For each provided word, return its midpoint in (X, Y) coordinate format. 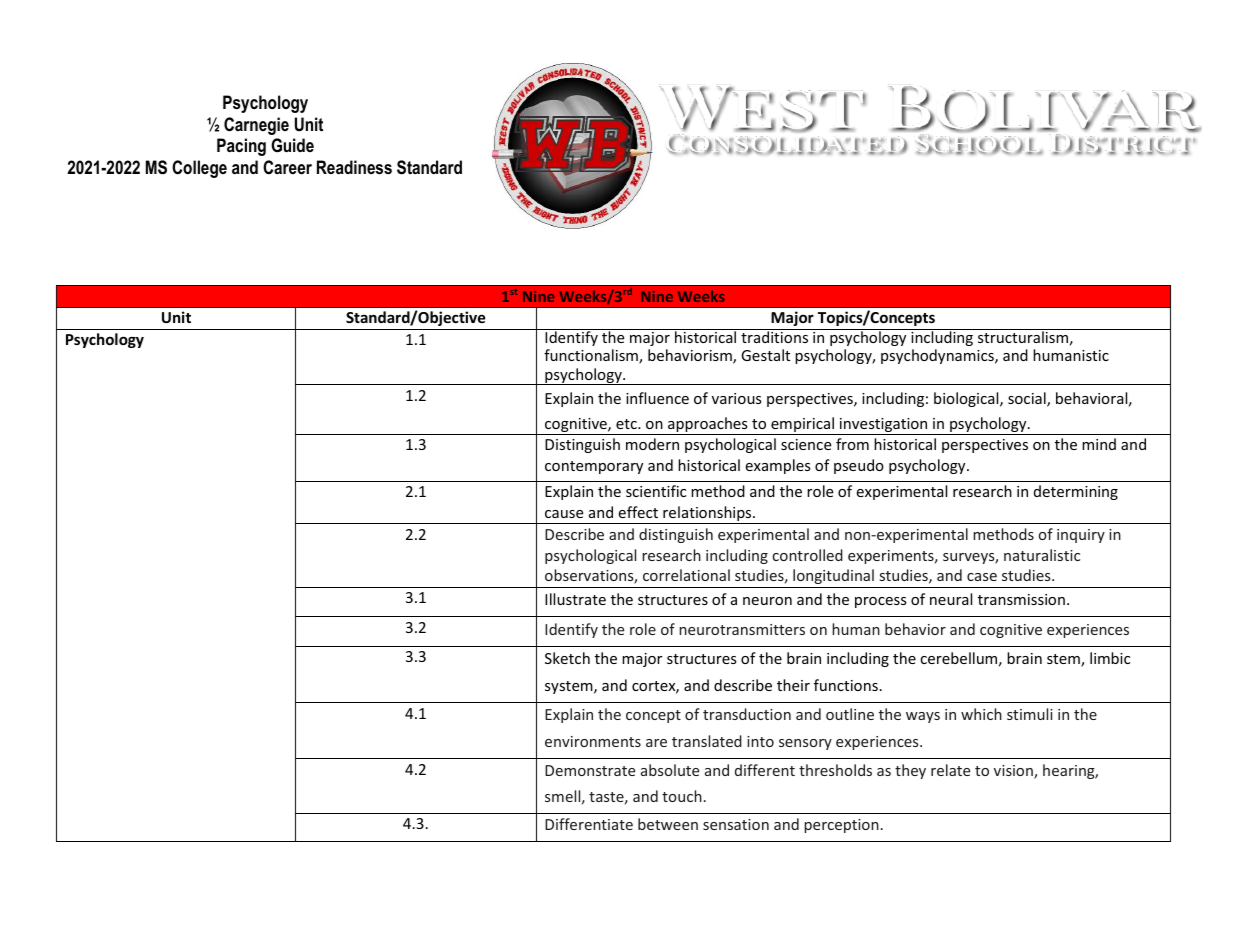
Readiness (354, 167)
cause (564, 514)
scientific (656, 491)
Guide (292, 145)
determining (1076, 492)
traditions (775, 336)
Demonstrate (590, 770)
